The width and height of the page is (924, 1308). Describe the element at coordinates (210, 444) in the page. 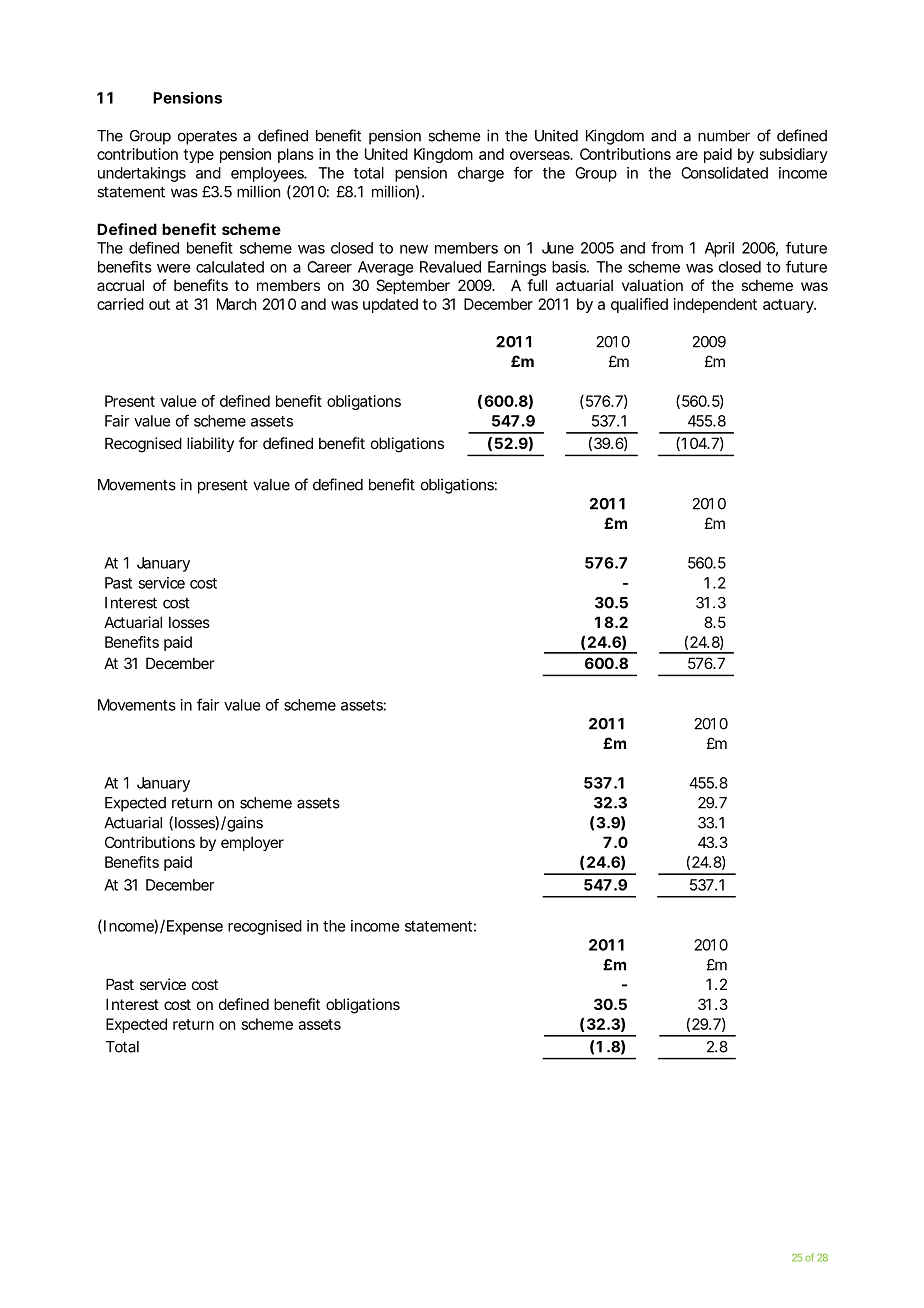

I see `liability` at that location.
